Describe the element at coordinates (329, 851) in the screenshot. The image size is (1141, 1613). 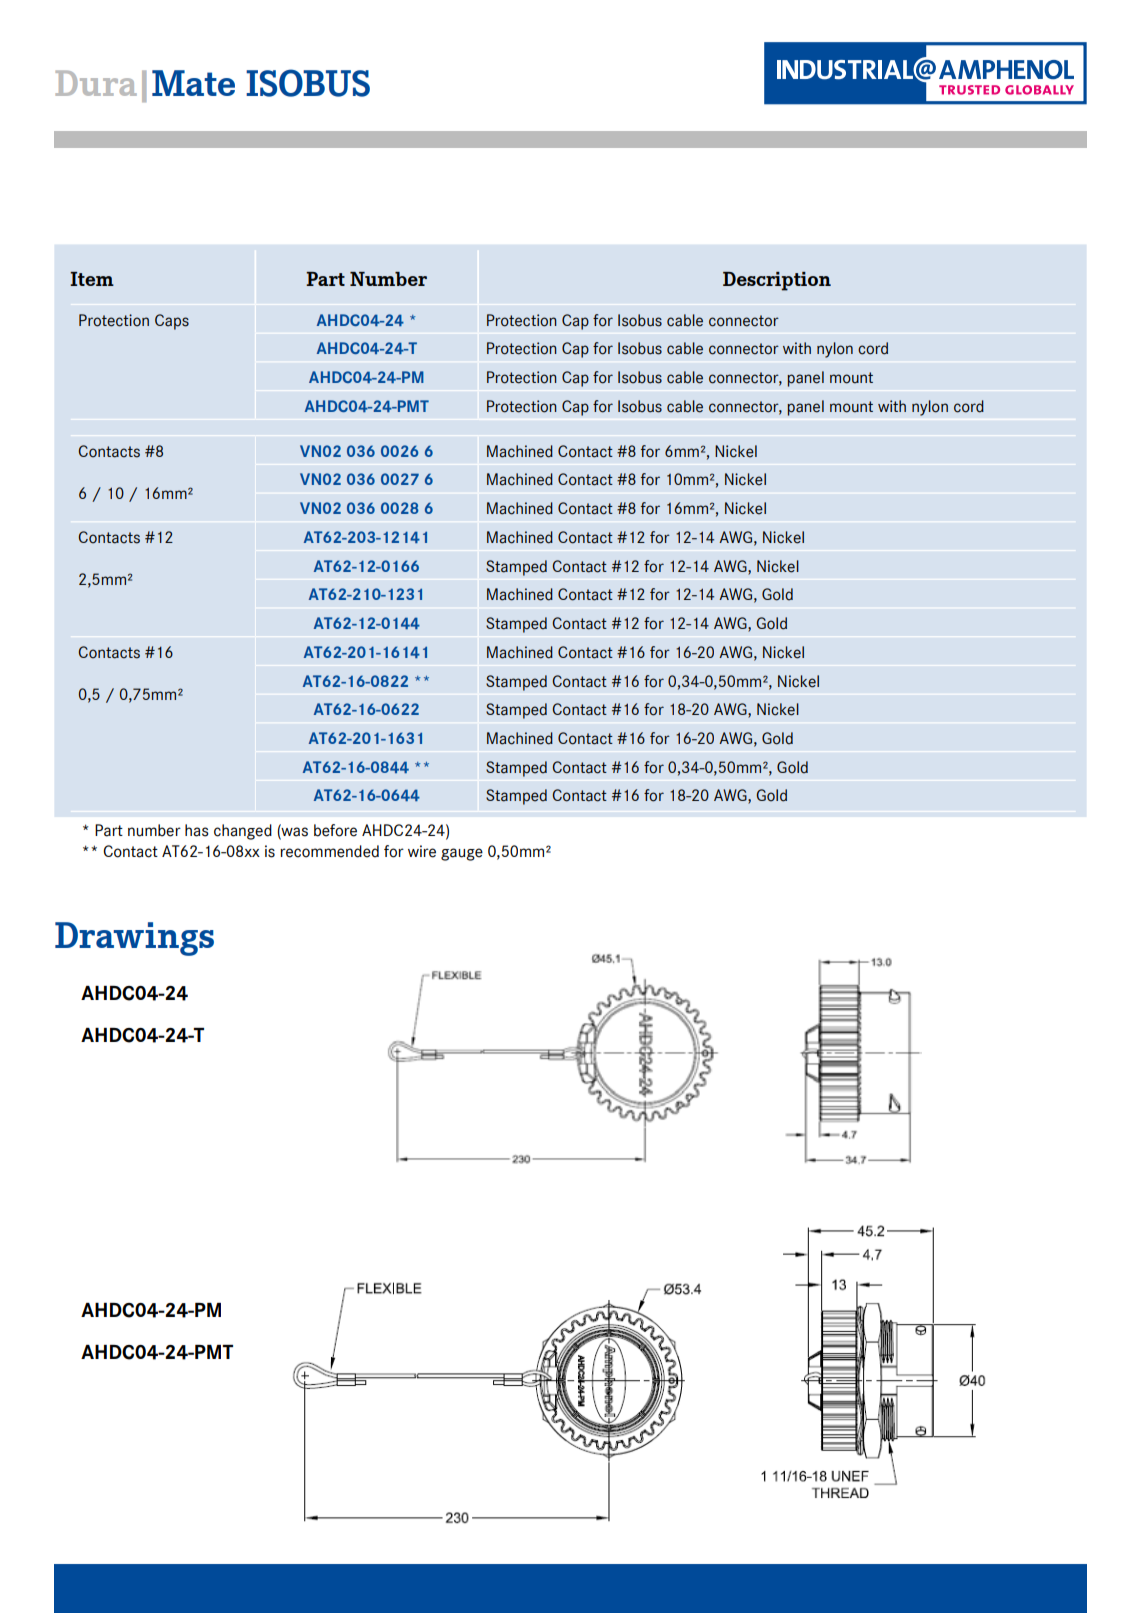
I see `recommended` at that location.
